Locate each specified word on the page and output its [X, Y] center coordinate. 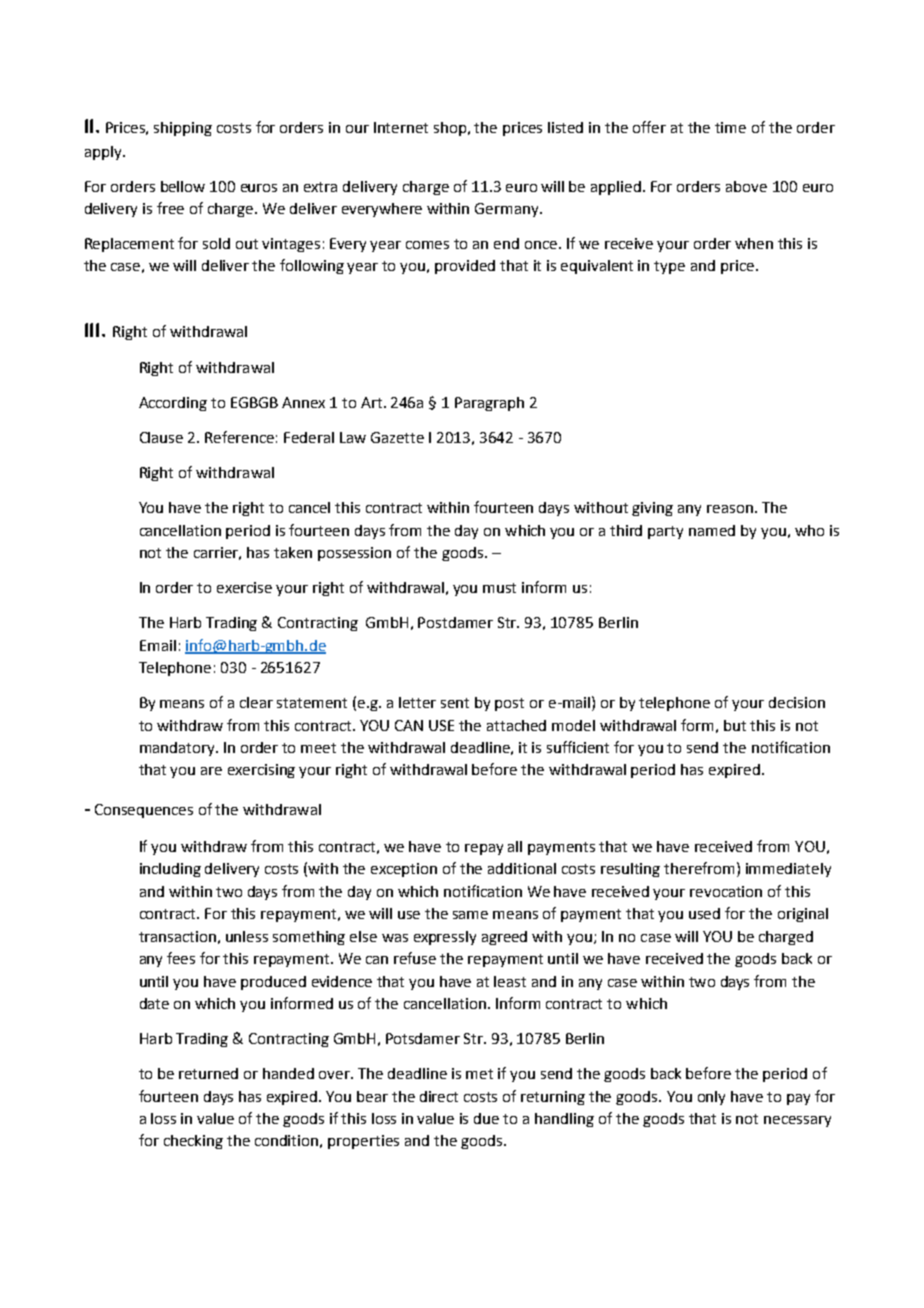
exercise [244, 587]
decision [797, 702]
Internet [401, 127]
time [730, 127]
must [499, 588]
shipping [183, 129]
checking [193, 1142]
